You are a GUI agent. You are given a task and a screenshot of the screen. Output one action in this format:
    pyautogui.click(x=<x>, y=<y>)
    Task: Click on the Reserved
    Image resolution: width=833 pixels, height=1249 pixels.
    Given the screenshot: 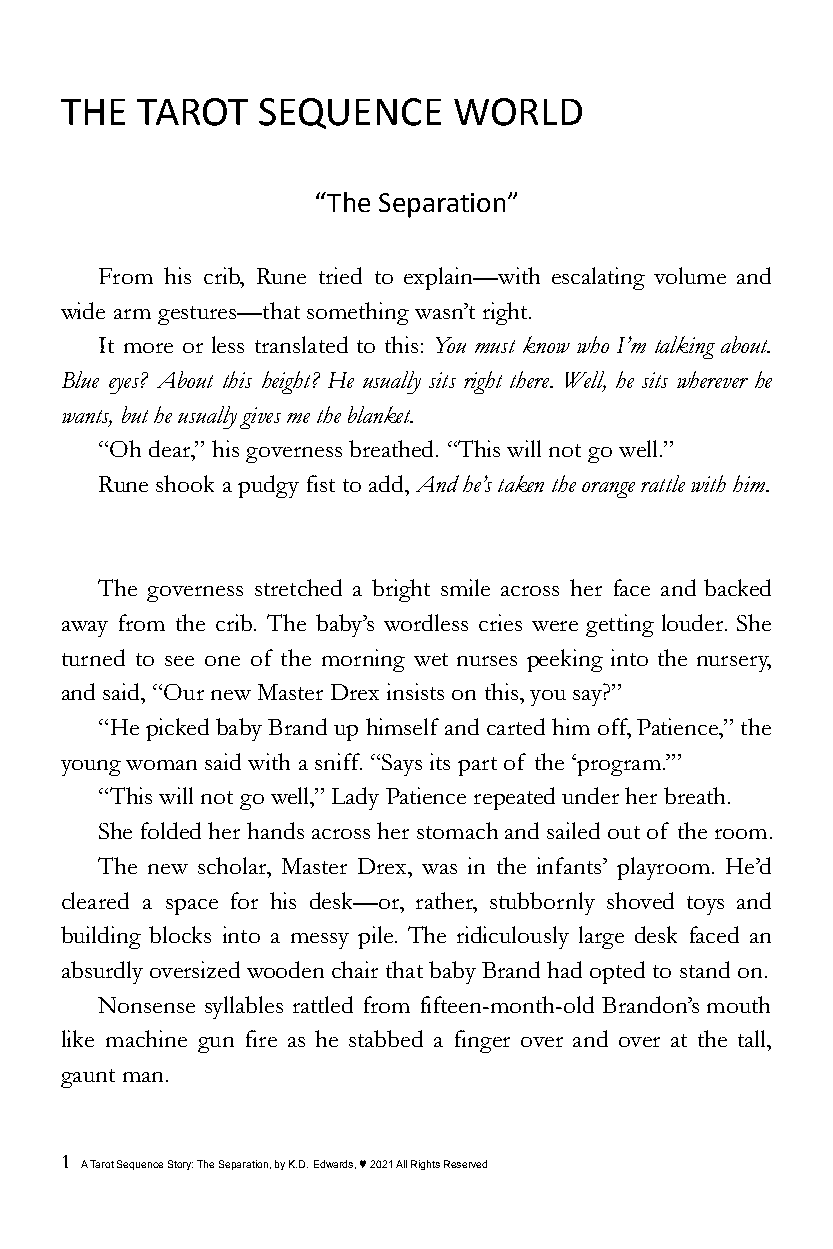 What is the action you would take?
    pyautogui.click(x=465, y=1164)
